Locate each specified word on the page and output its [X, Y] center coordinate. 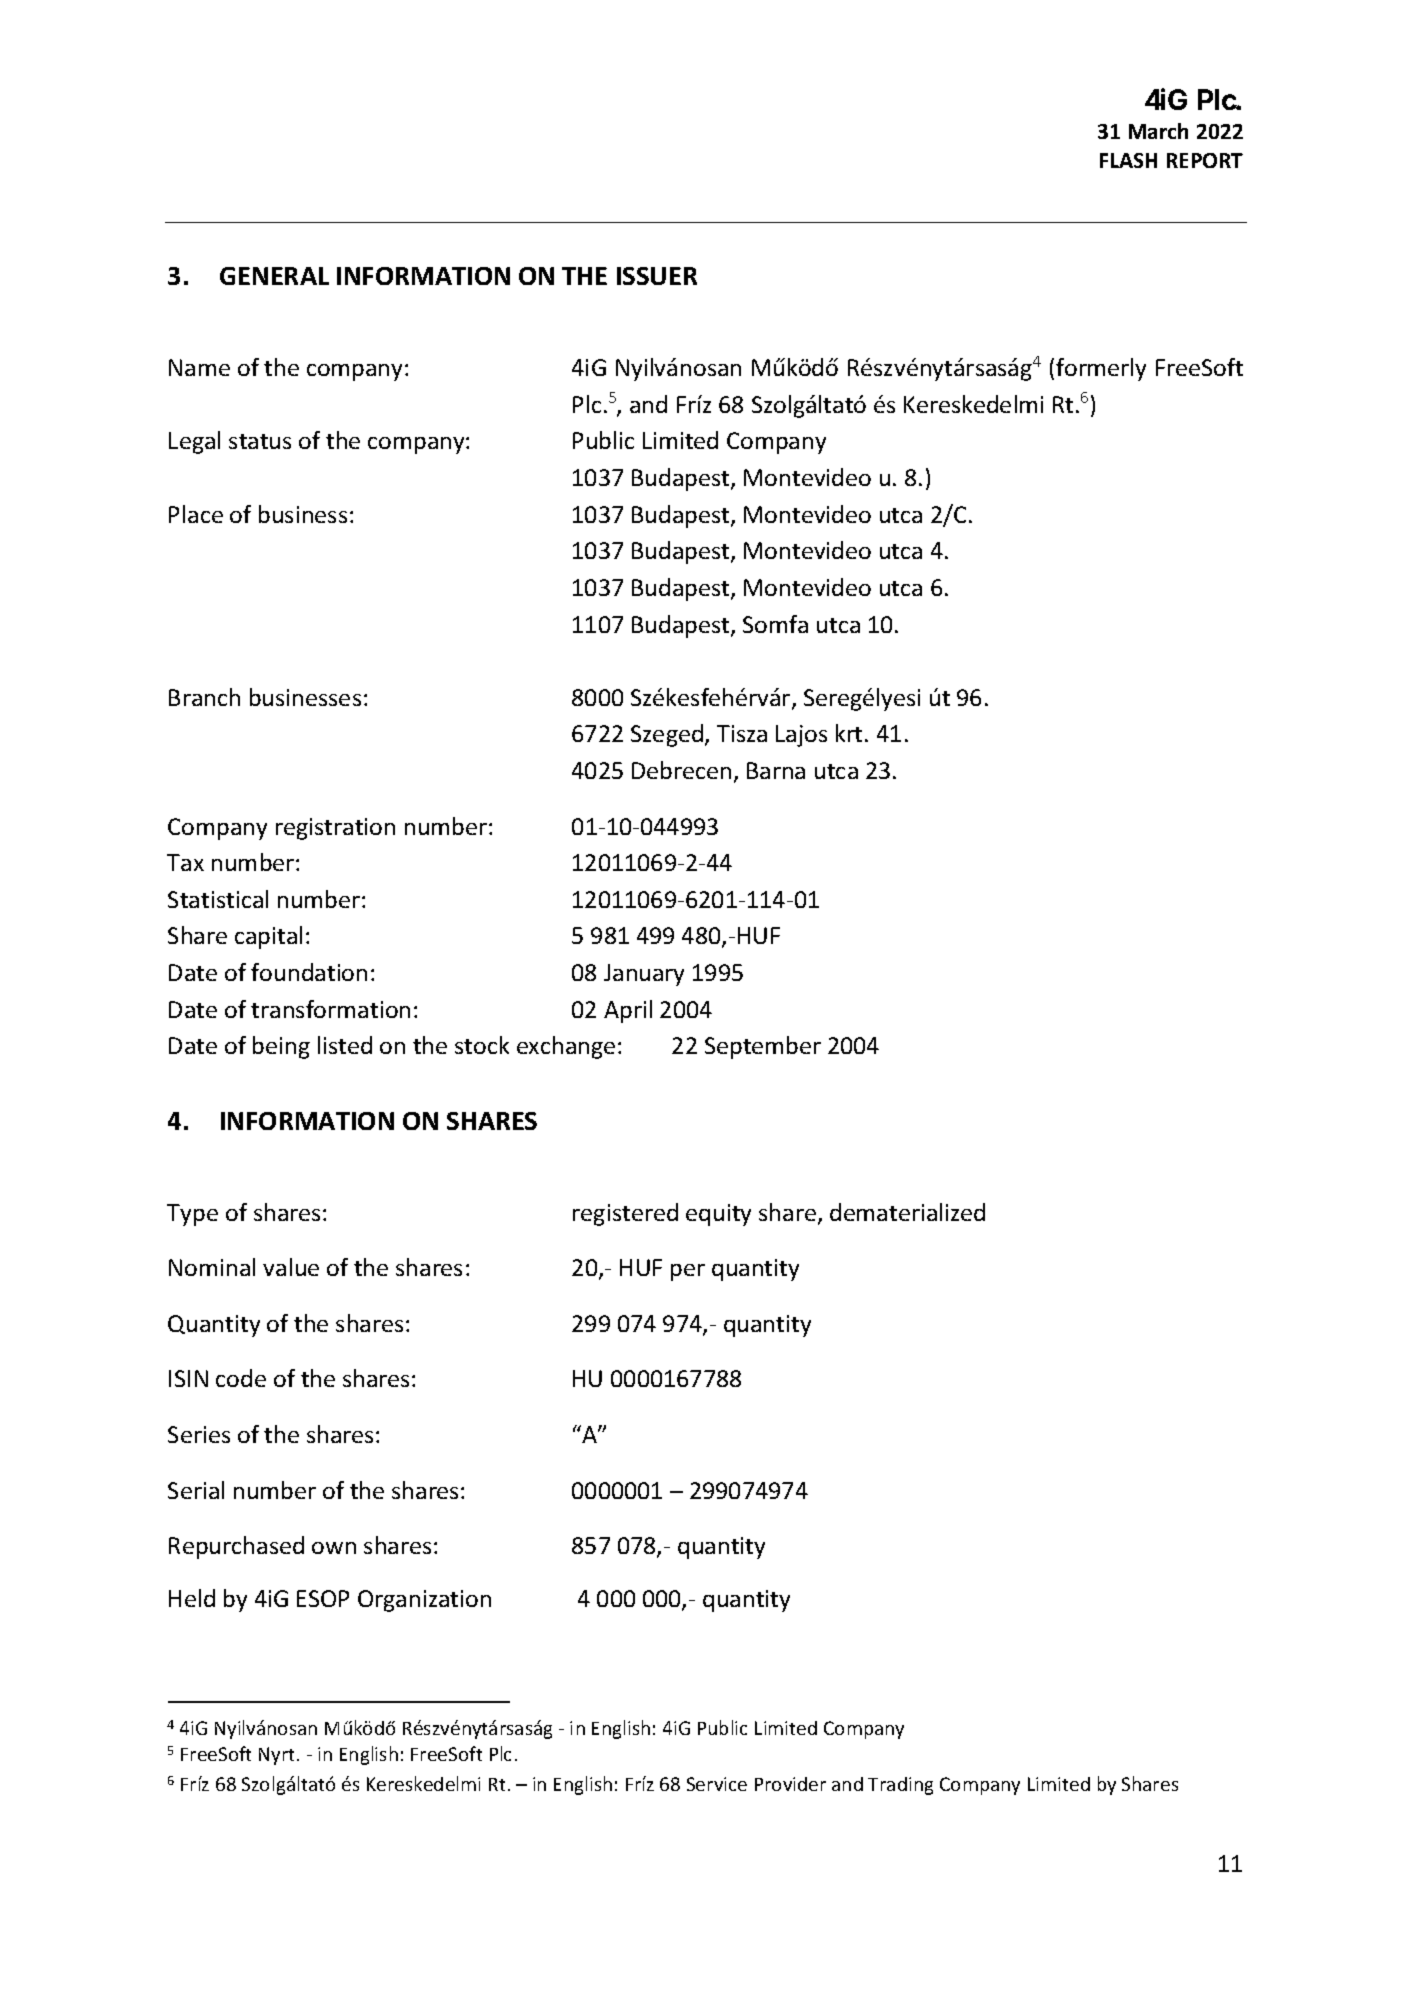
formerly [1101, 369]
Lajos [801, 736]
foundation [309, 972]
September [763, 1047]
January [644, 975]
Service [717, 1784]
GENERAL [274, 276]
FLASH [1128, 160]
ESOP [323, 1598]
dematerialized [907, 1212]
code [241, 1378]
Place [196, 514]
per [688, 1272]
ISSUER [657, 276]
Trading [900, 1786]
